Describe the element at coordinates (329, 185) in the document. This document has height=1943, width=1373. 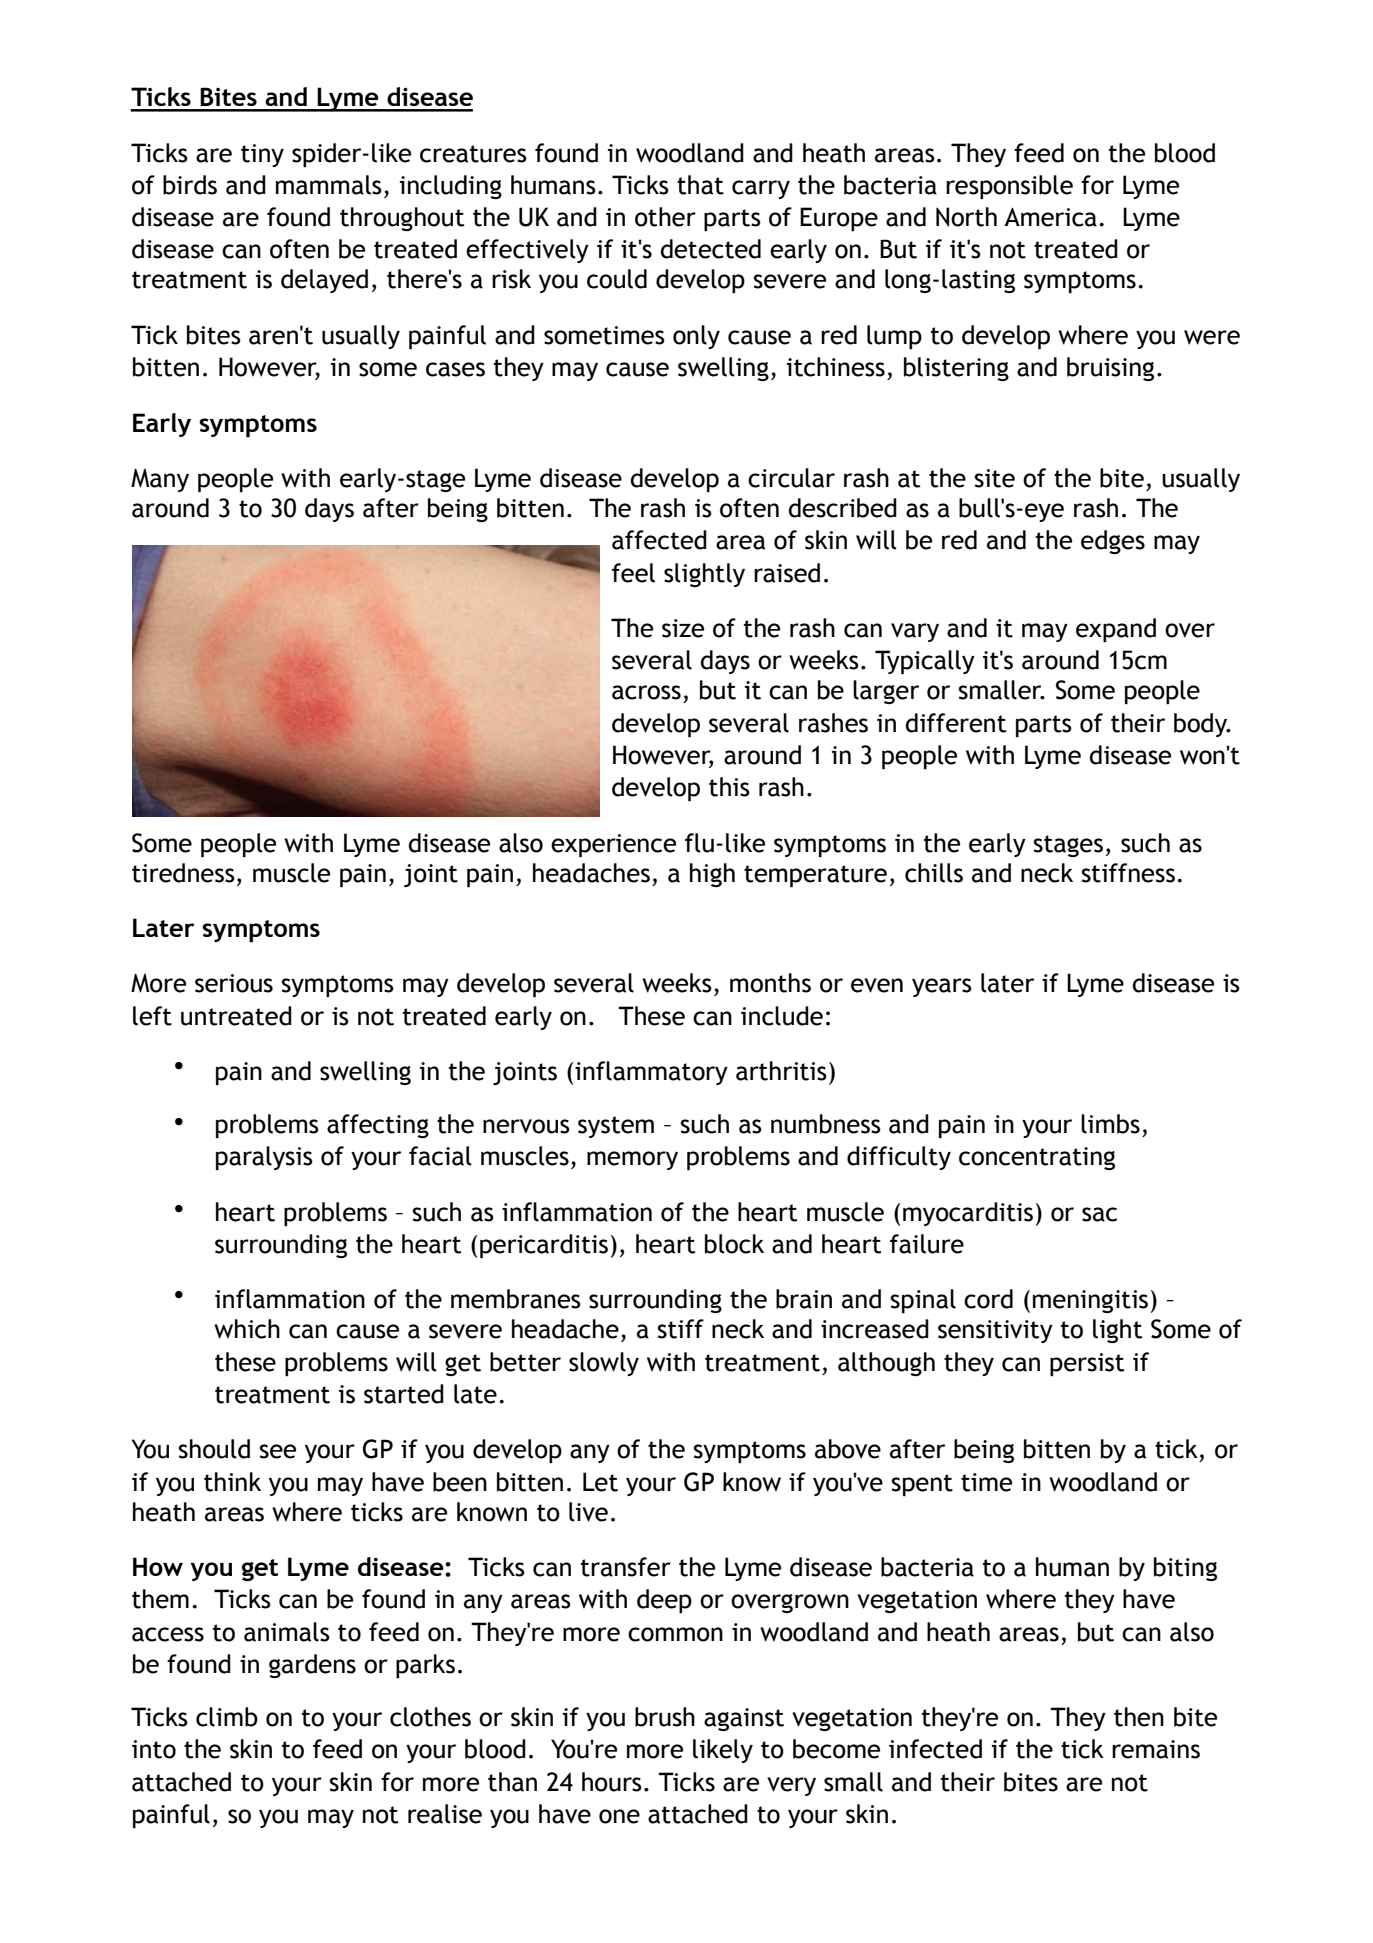
I see `mammals` at that location.
